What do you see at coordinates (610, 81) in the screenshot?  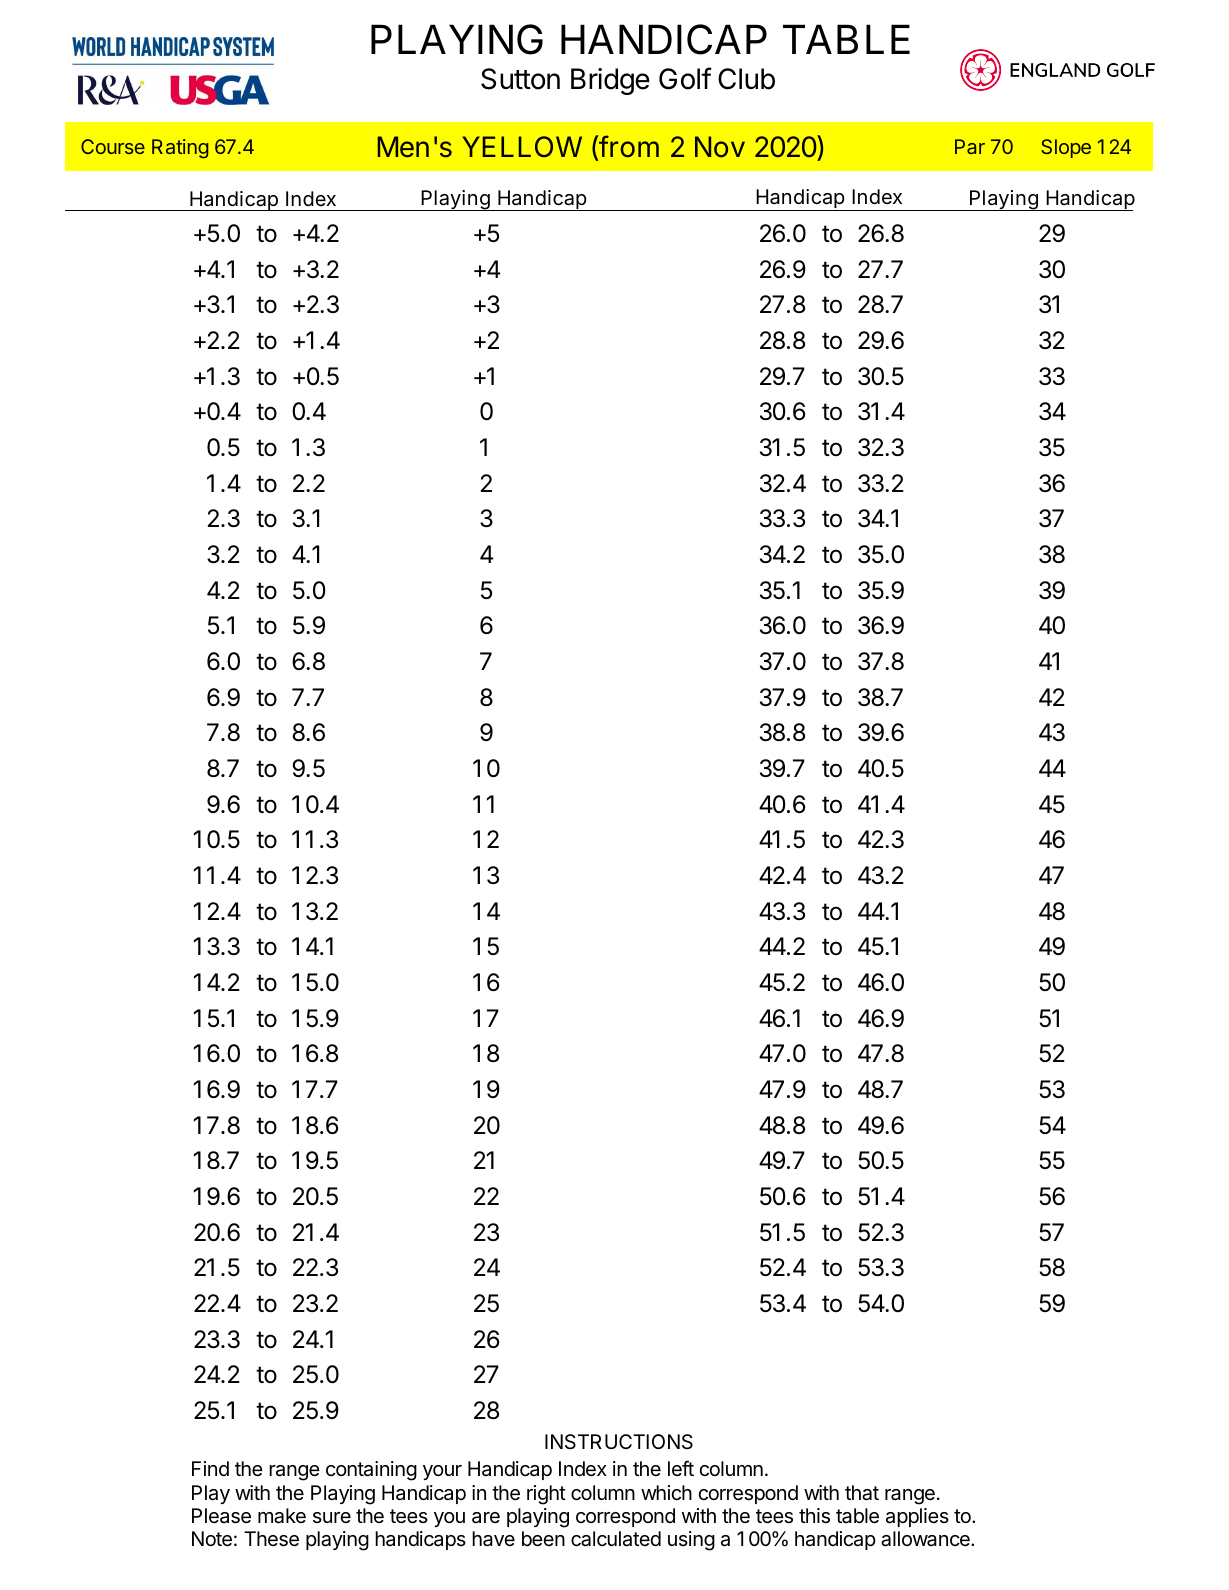 I see `Bridge` at bounding box center [610, 81].
